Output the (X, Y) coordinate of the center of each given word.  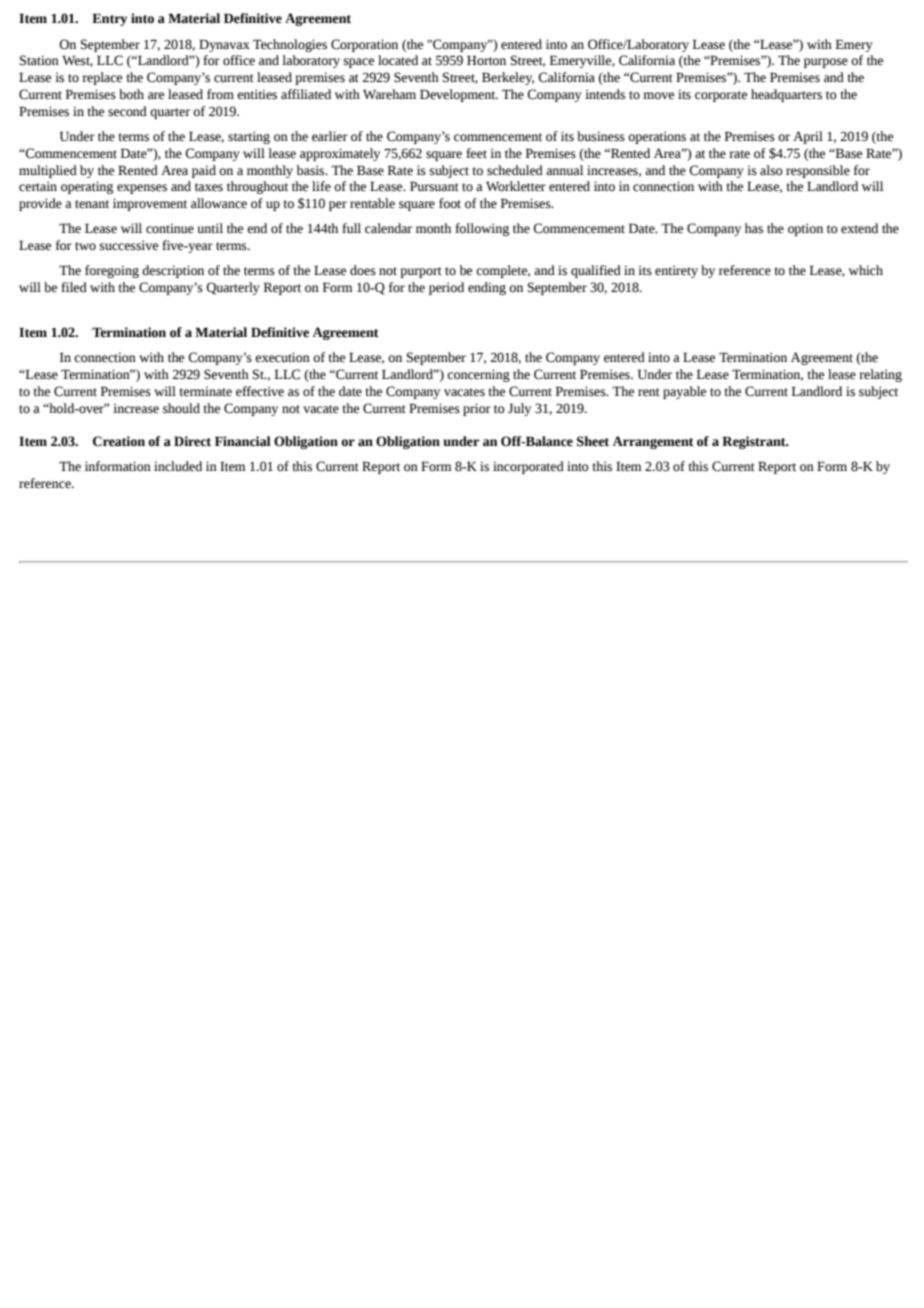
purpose (826, 63)
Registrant (755, 442)
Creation (119, 441)
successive (129, 245)
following (482, 229)
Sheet (593, 441)
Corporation (364, 45)
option (805, 229)
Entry (109, 19)
